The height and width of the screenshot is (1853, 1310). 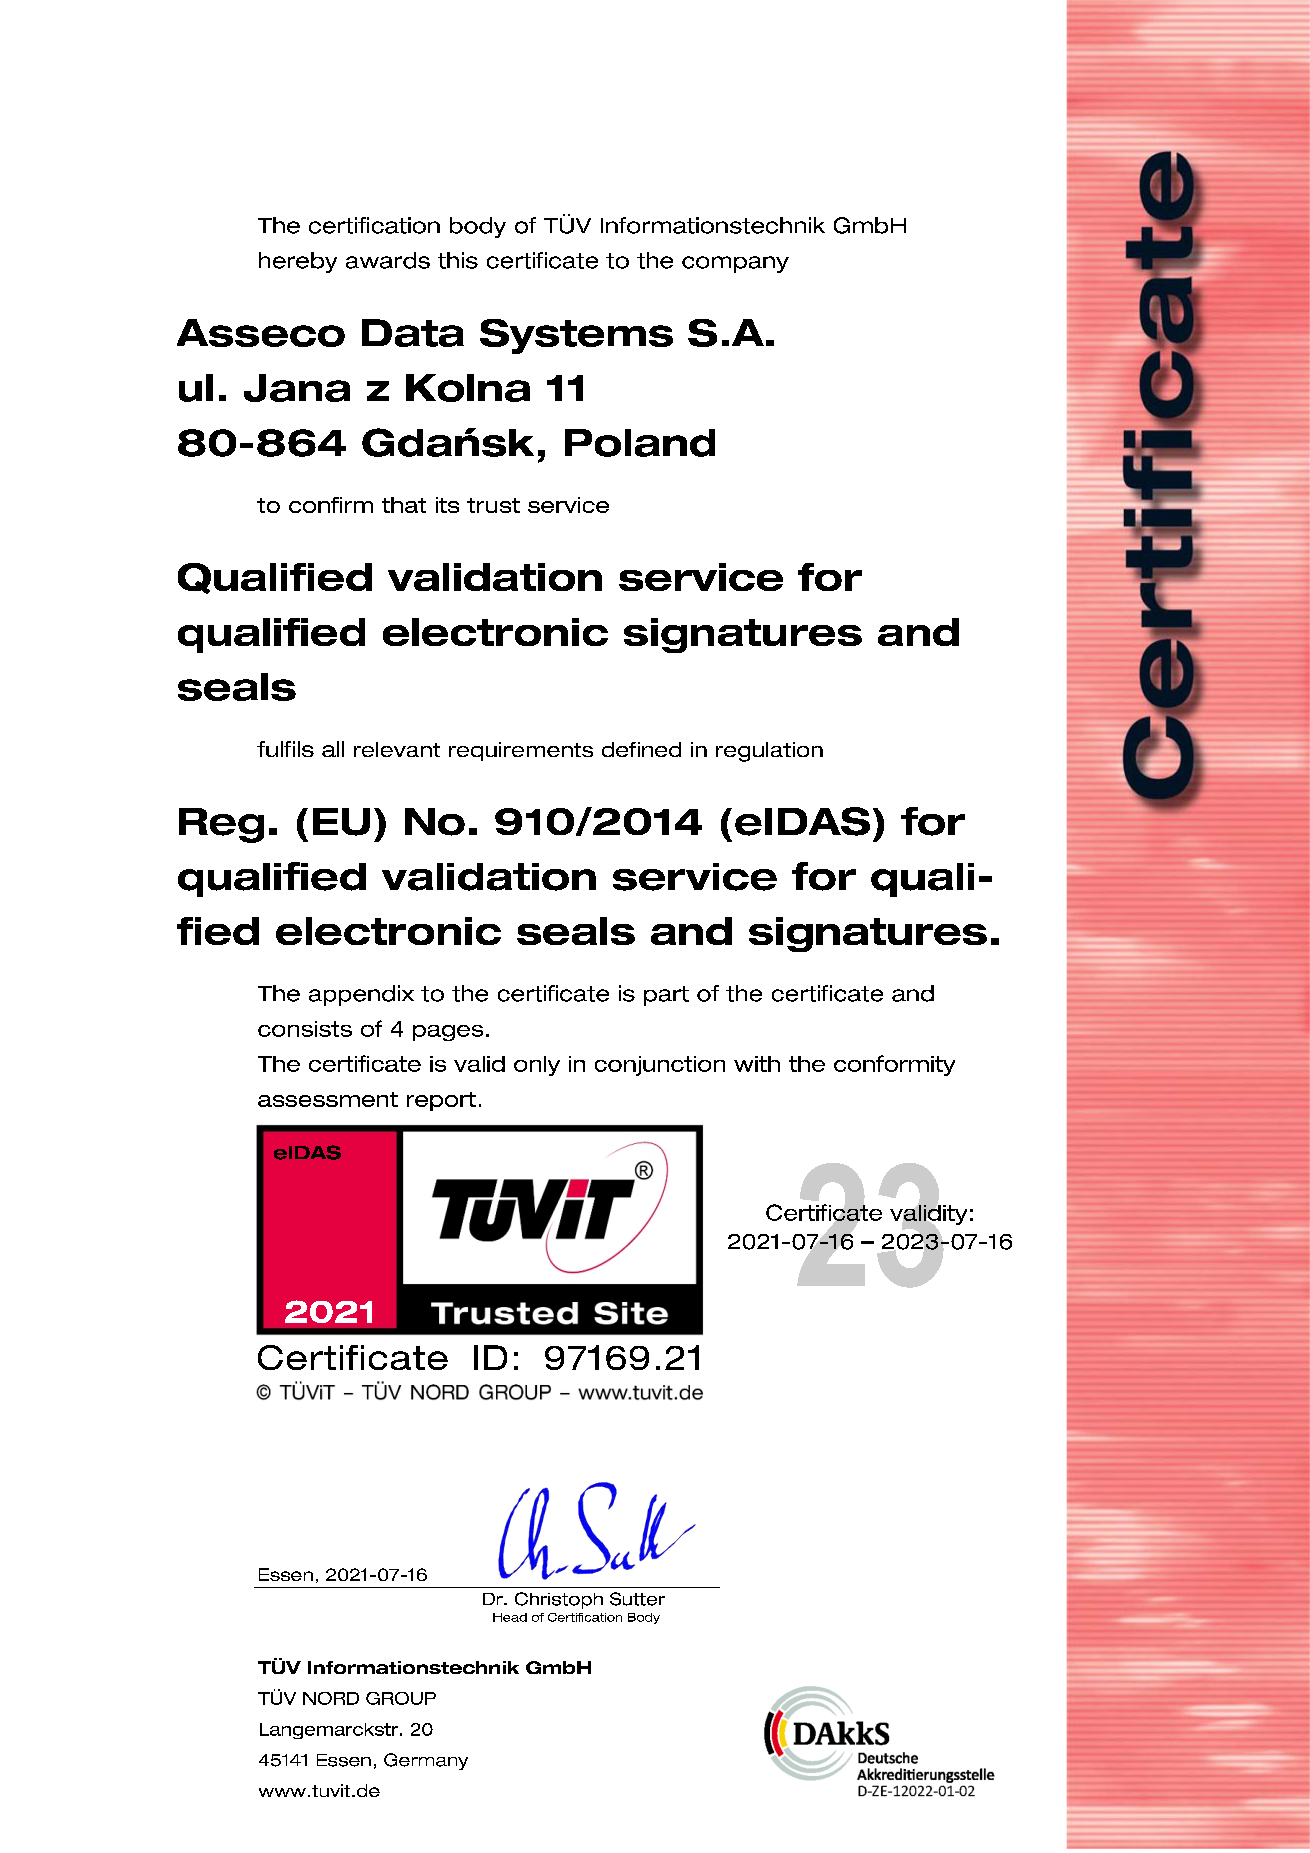 What do you see at coordinates (537, 1066) in the screenshot?
I see `only` at bounding box center [537, 1066].
